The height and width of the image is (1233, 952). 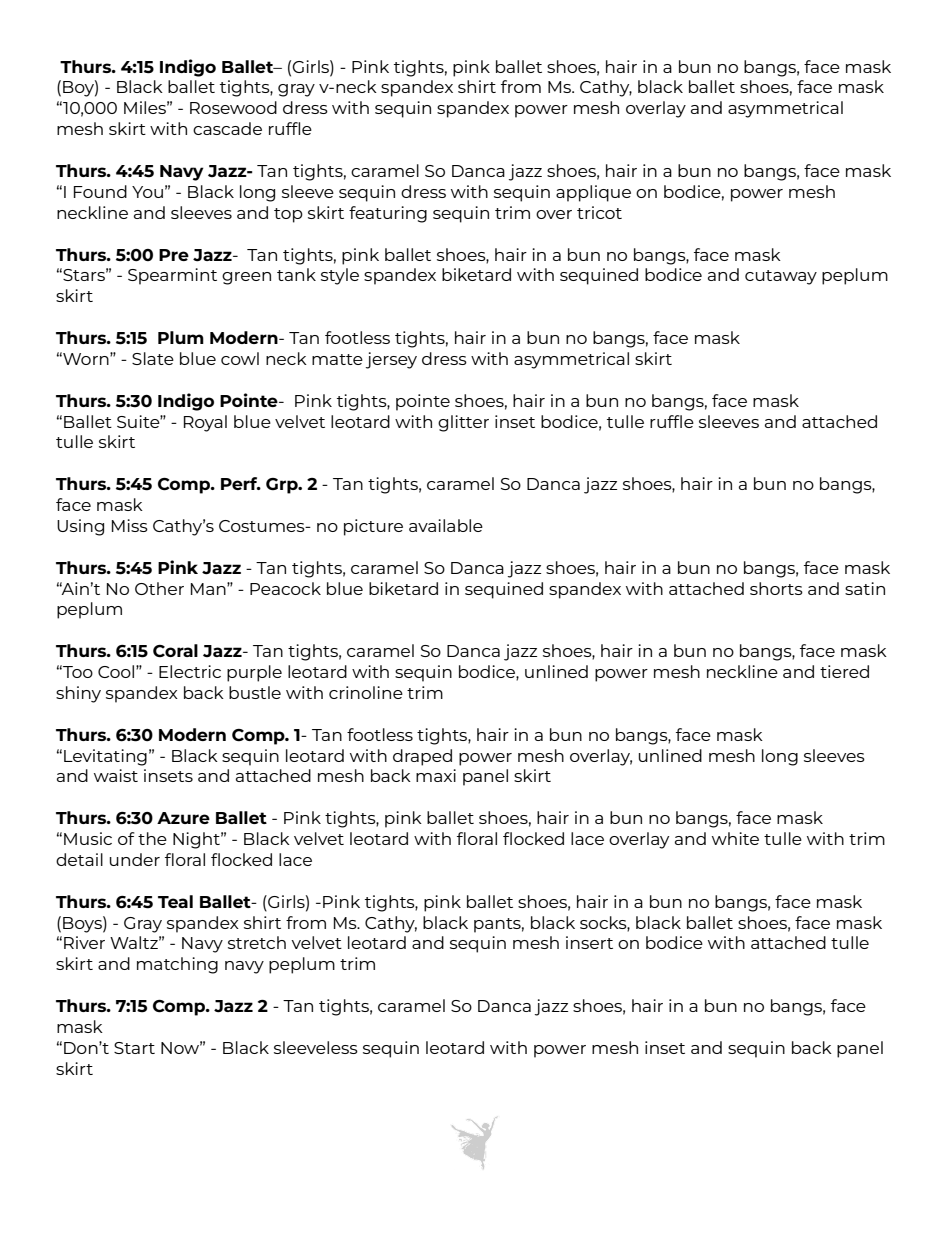 What do you see at coordinates (134, 1048) in the image?
I see `Start` at bounding box center [134, 1048].
